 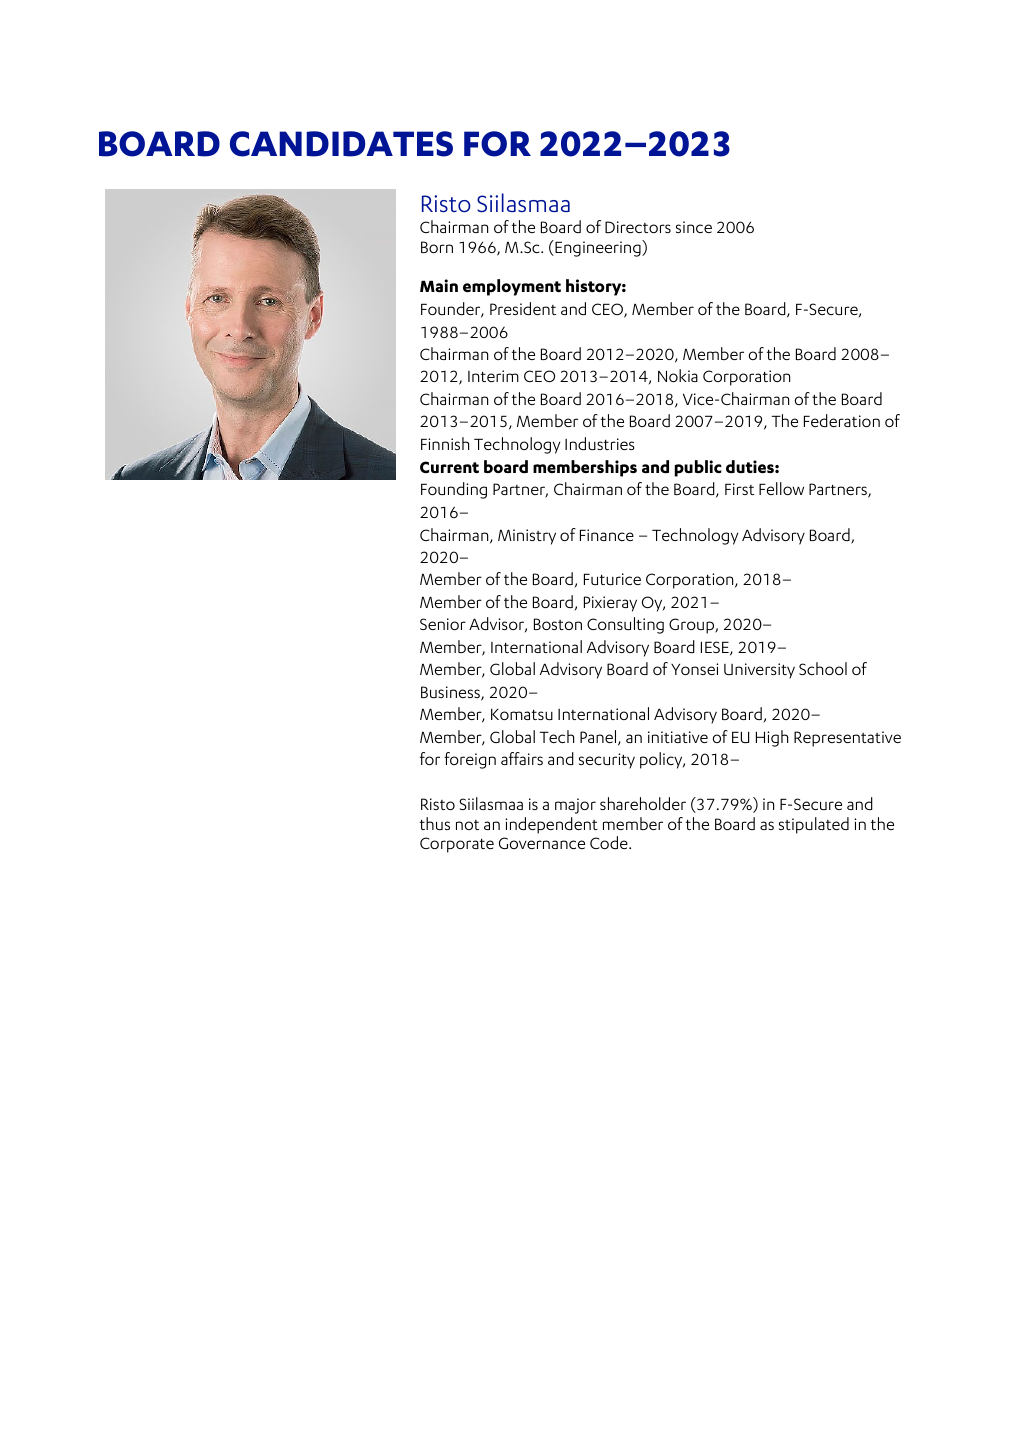 I want to click on since, so click(x=694, y=227).
